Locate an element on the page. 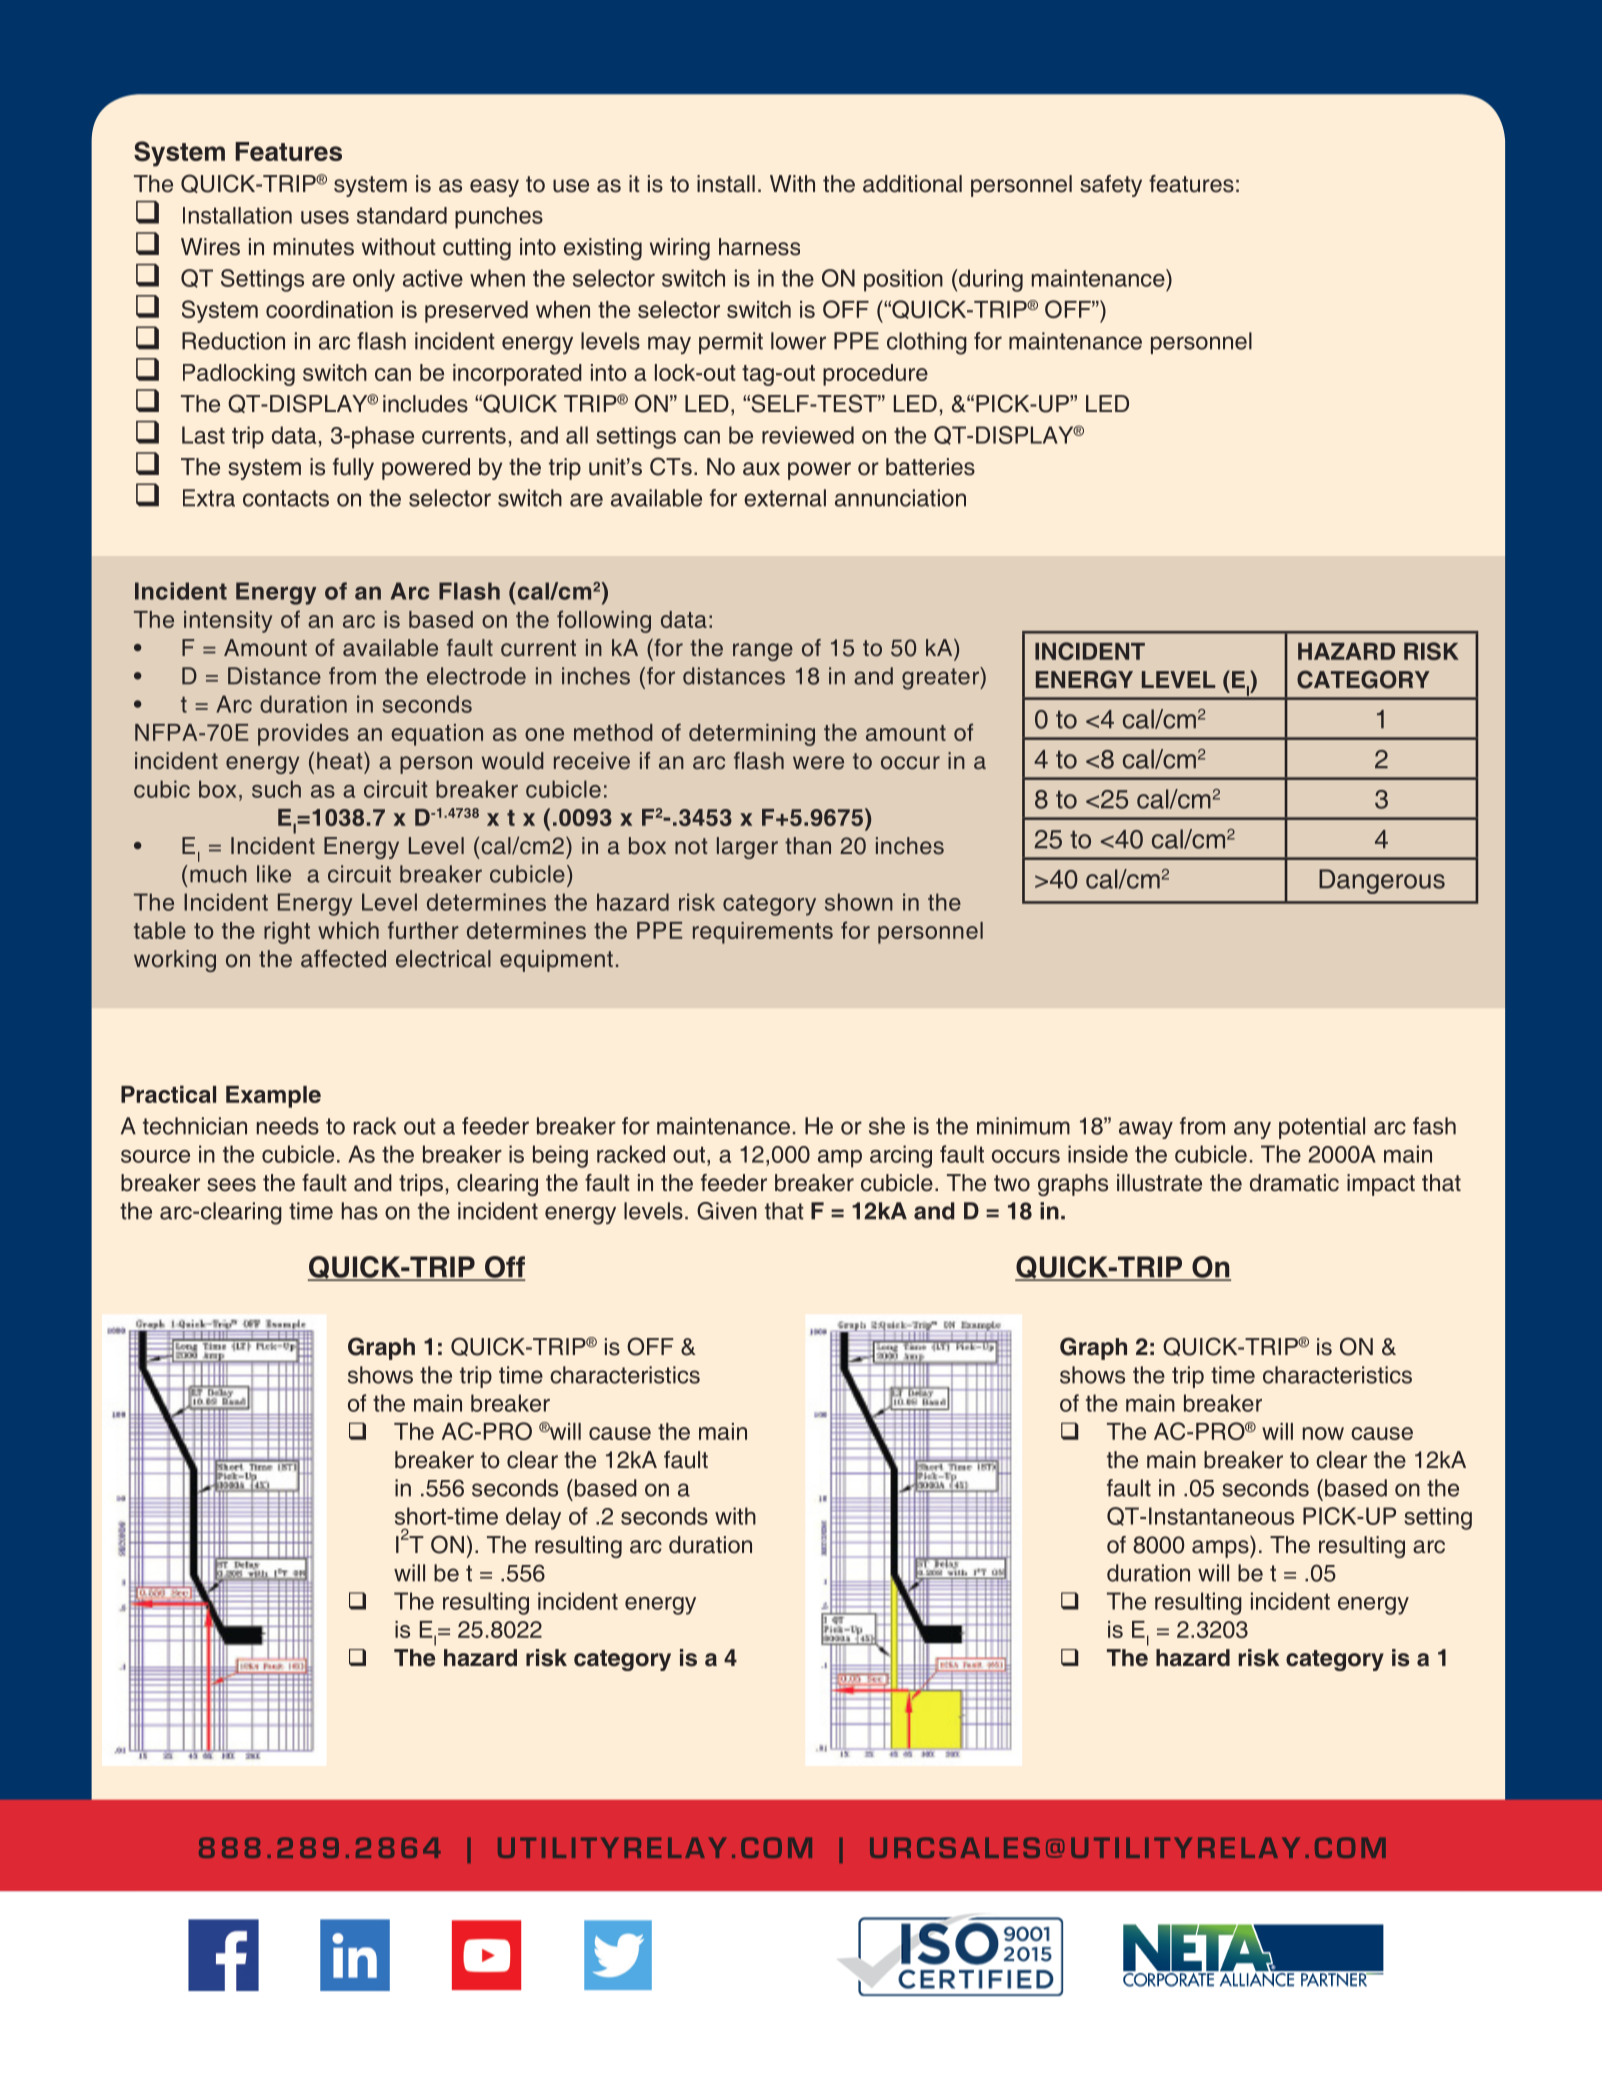 The height and width of the page is (2074, 1602). safety is located at coordinates (1111, 186).
